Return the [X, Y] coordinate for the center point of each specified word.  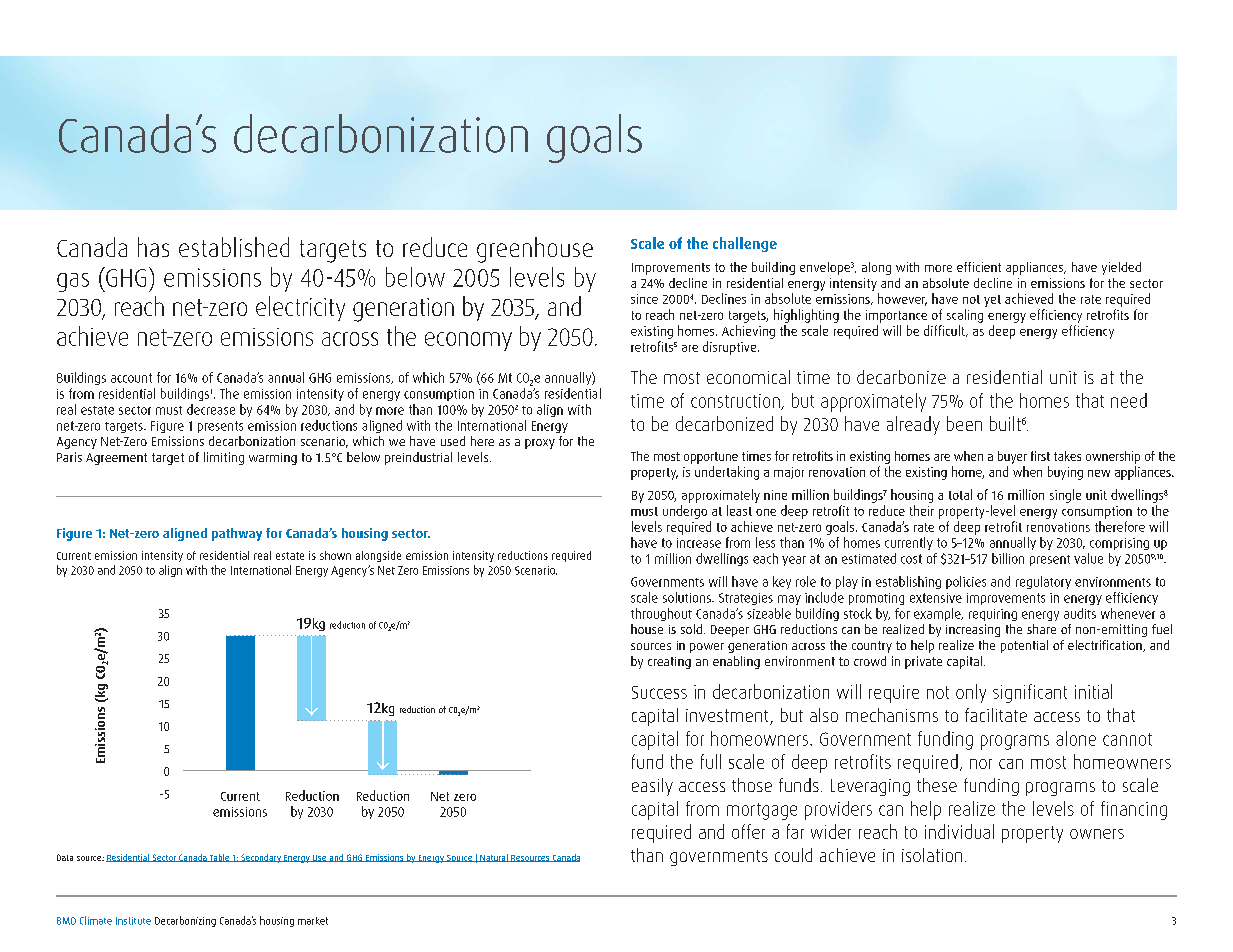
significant [1030, 693]
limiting [224, 458]
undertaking [727, 473]
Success [659, 692]
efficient [979, 267]
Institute [133, 921]
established [234, 247]
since [644, 299]
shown [335, 555]
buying [1065, 473]
